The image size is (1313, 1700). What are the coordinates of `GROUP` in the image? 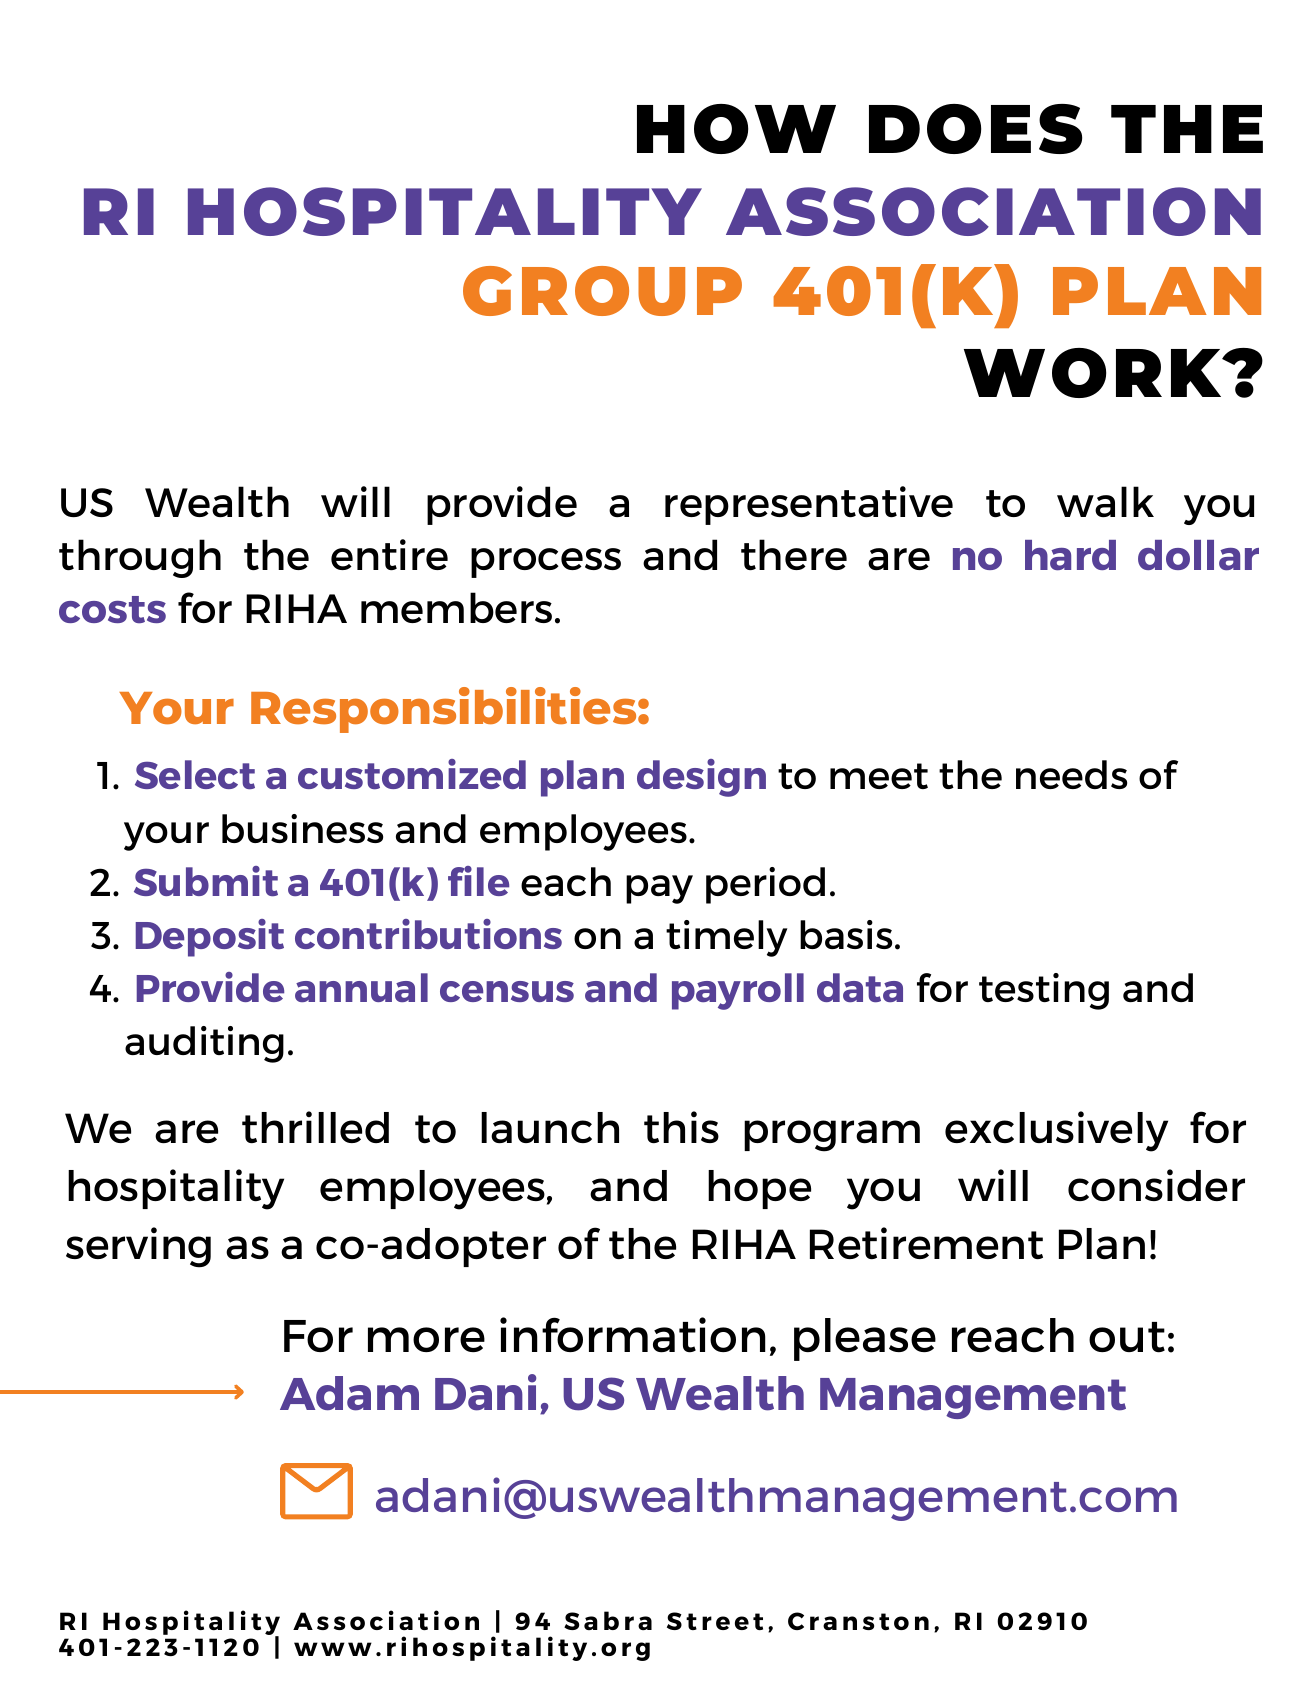 It's located at (602, 291).
